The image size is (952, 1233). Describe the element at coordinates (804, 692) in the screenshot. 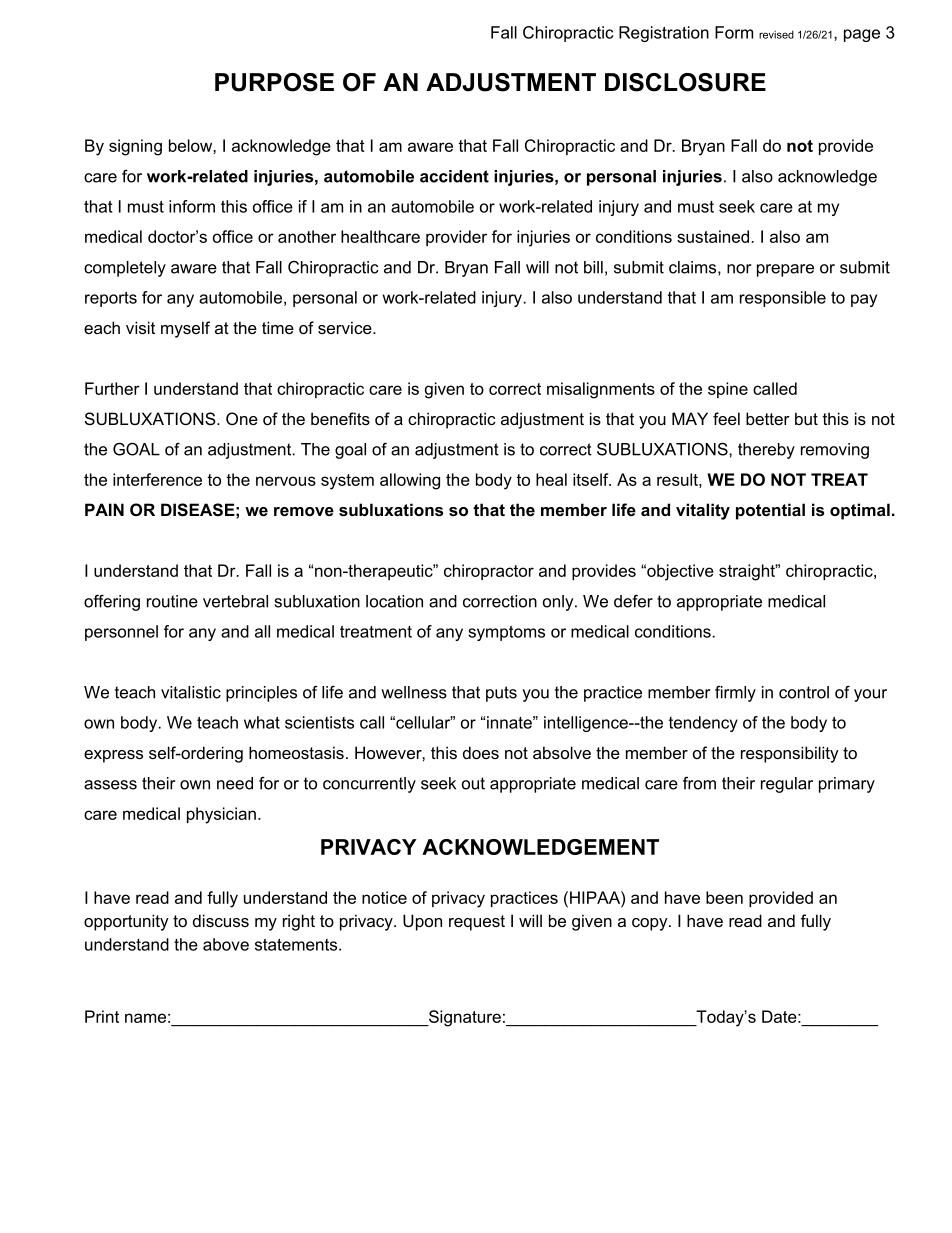

I see `control` at that location.
